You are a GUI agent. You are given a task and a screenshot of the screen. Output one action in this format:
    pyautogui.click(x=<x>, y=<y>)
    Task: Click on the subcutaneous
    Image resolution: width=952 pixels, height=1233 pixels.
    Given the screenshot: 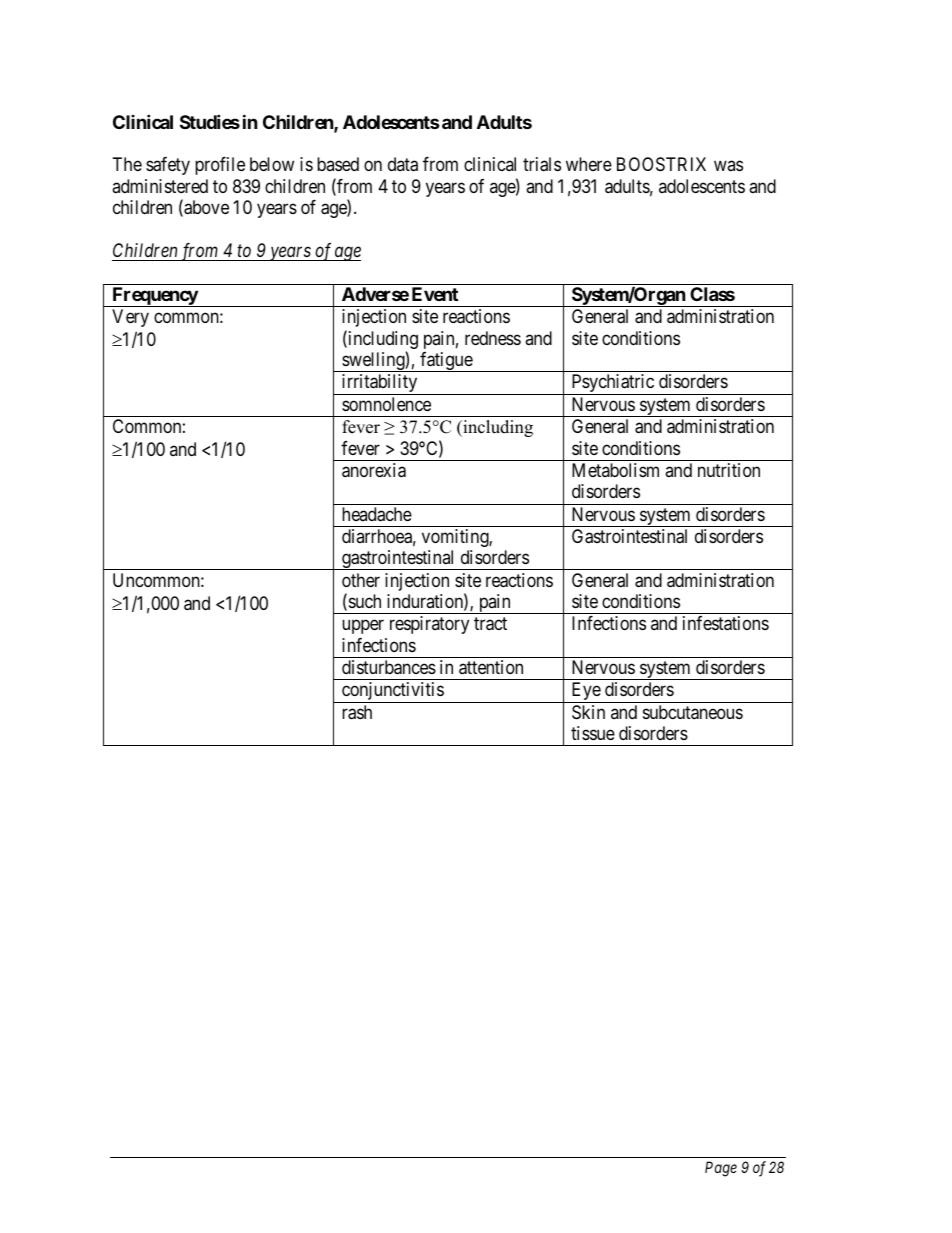 What is the action you would take?
    pyautogui.click(x=693, y=712)
